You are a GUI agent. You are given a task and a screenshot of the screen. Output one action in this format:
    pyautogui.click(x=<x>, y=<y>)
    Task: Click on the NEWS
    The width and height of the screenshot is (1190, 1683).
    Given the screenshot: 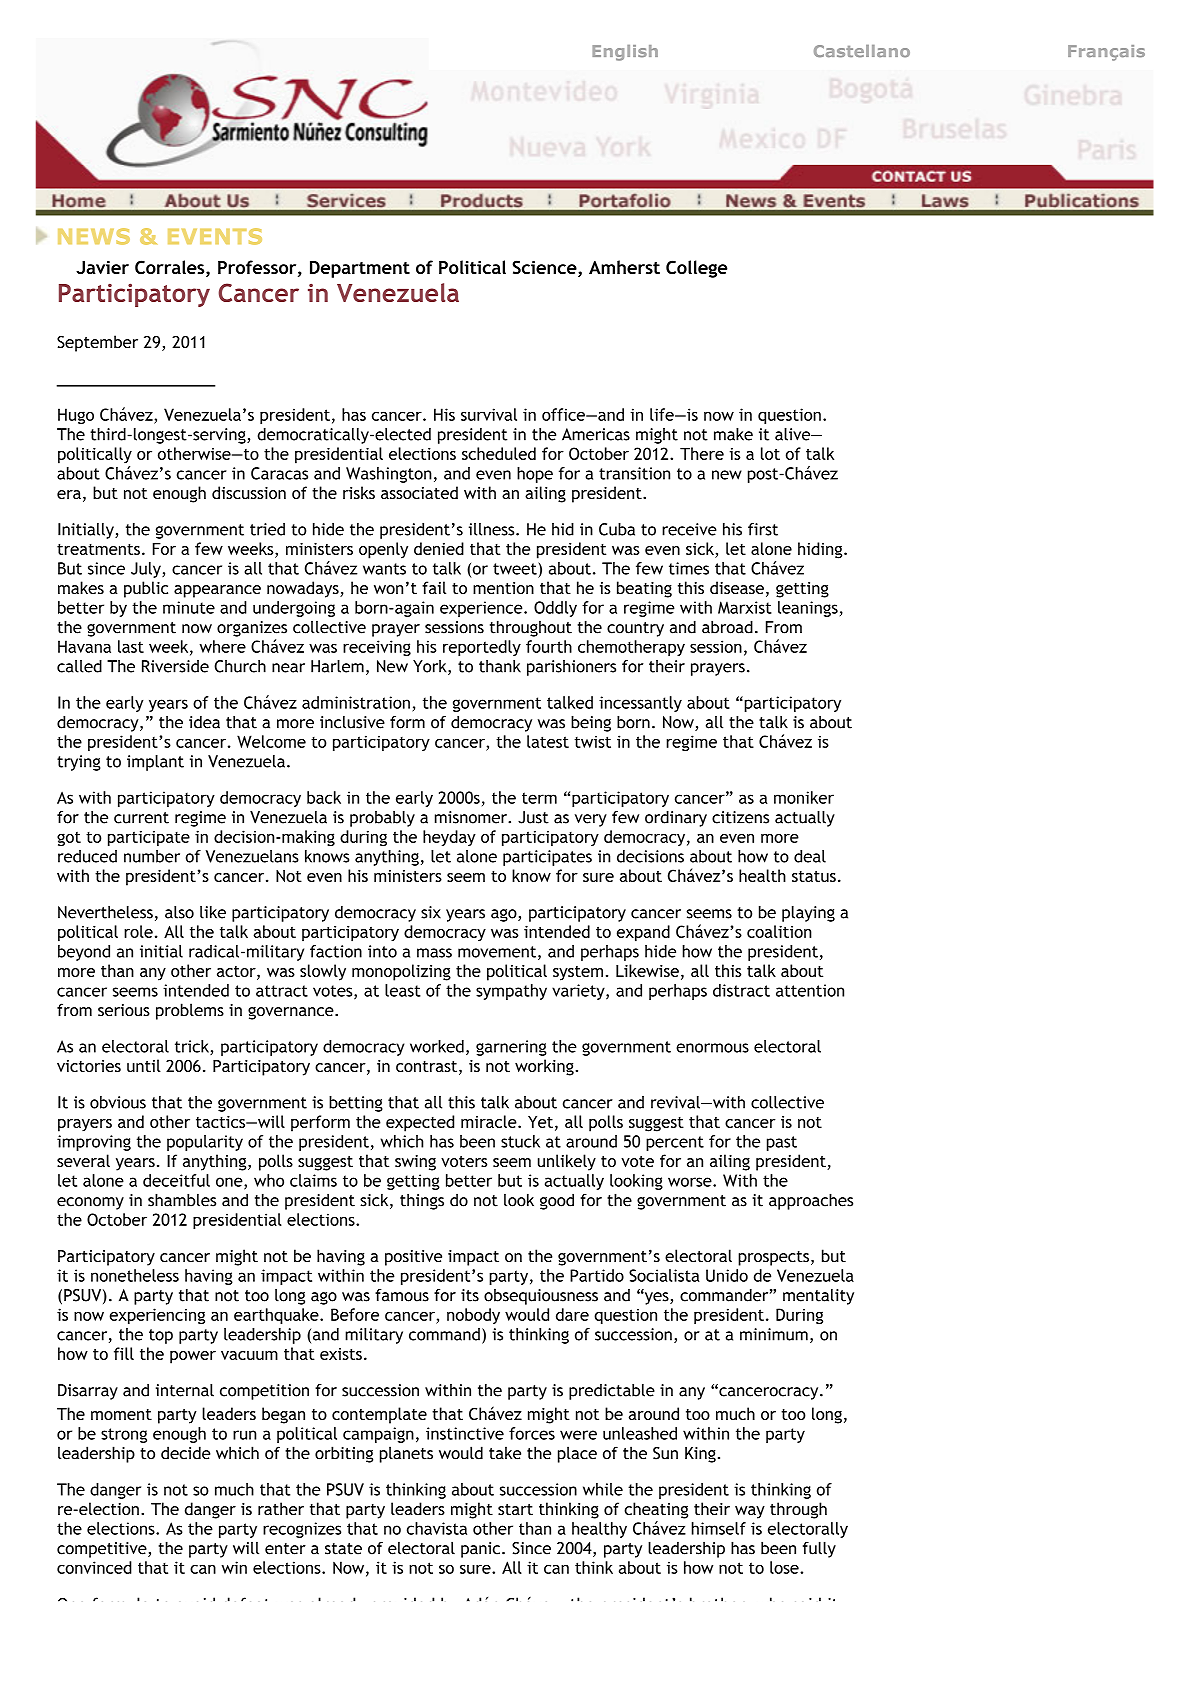 What is the action you would take?
    pyautogui.click(x=94, y=236)
